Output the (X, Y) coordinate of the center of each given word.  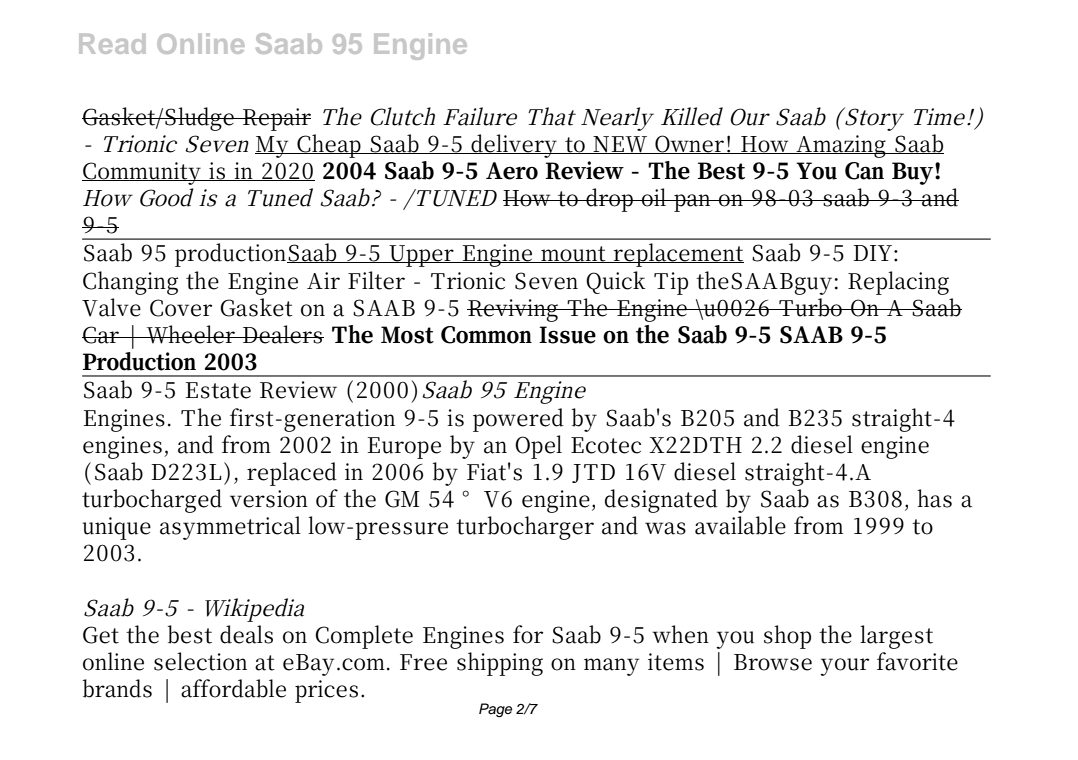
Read (112, 44)
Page (495, 710)
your (844, 667)
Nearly (617, 119)
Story (872, 119)
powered (518, 420)
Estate (218, 390)
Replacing (898, 283)
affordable (233, 688)
